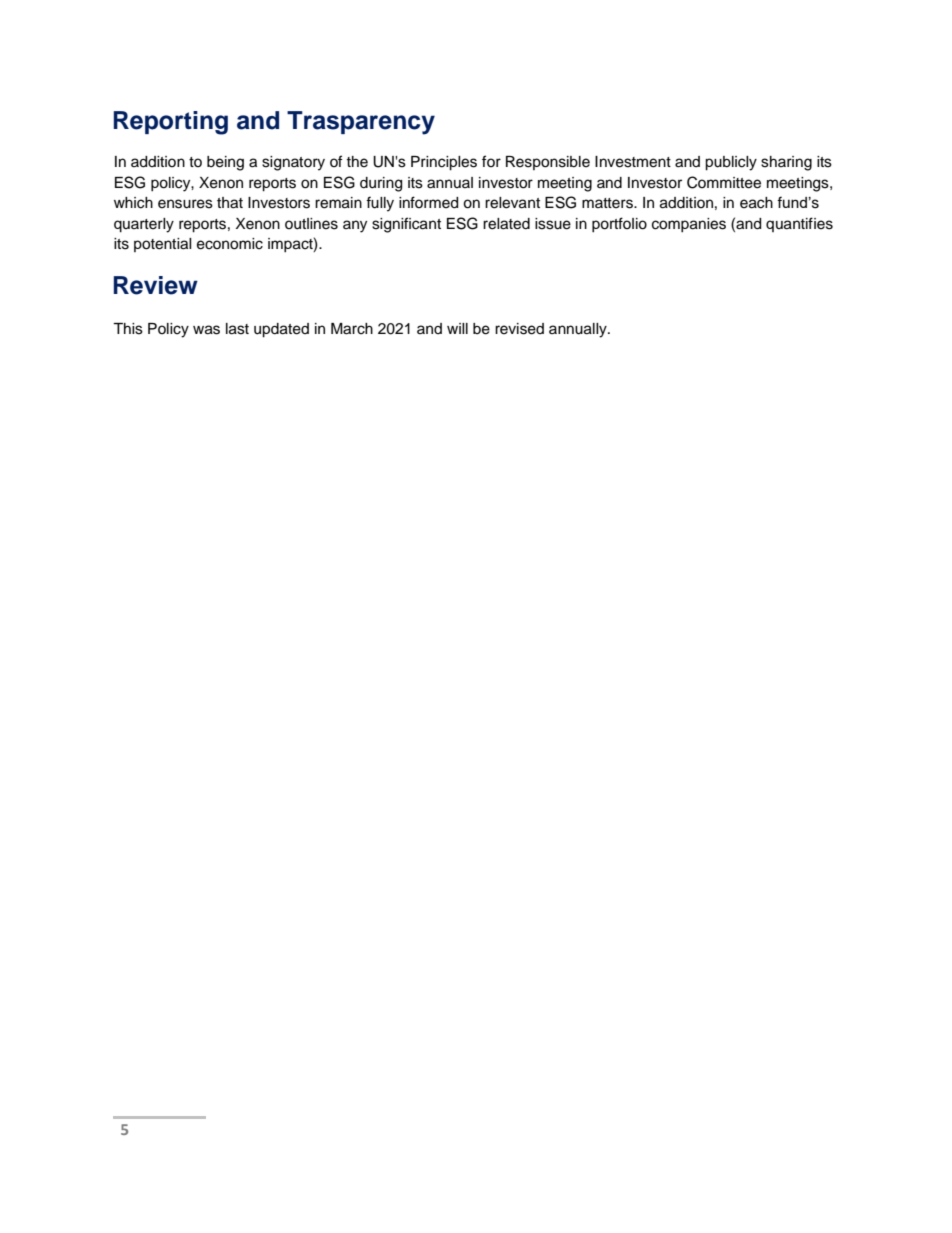  Describe the element at coordinates (689, 225) in the image. I see `companies` at that location.
